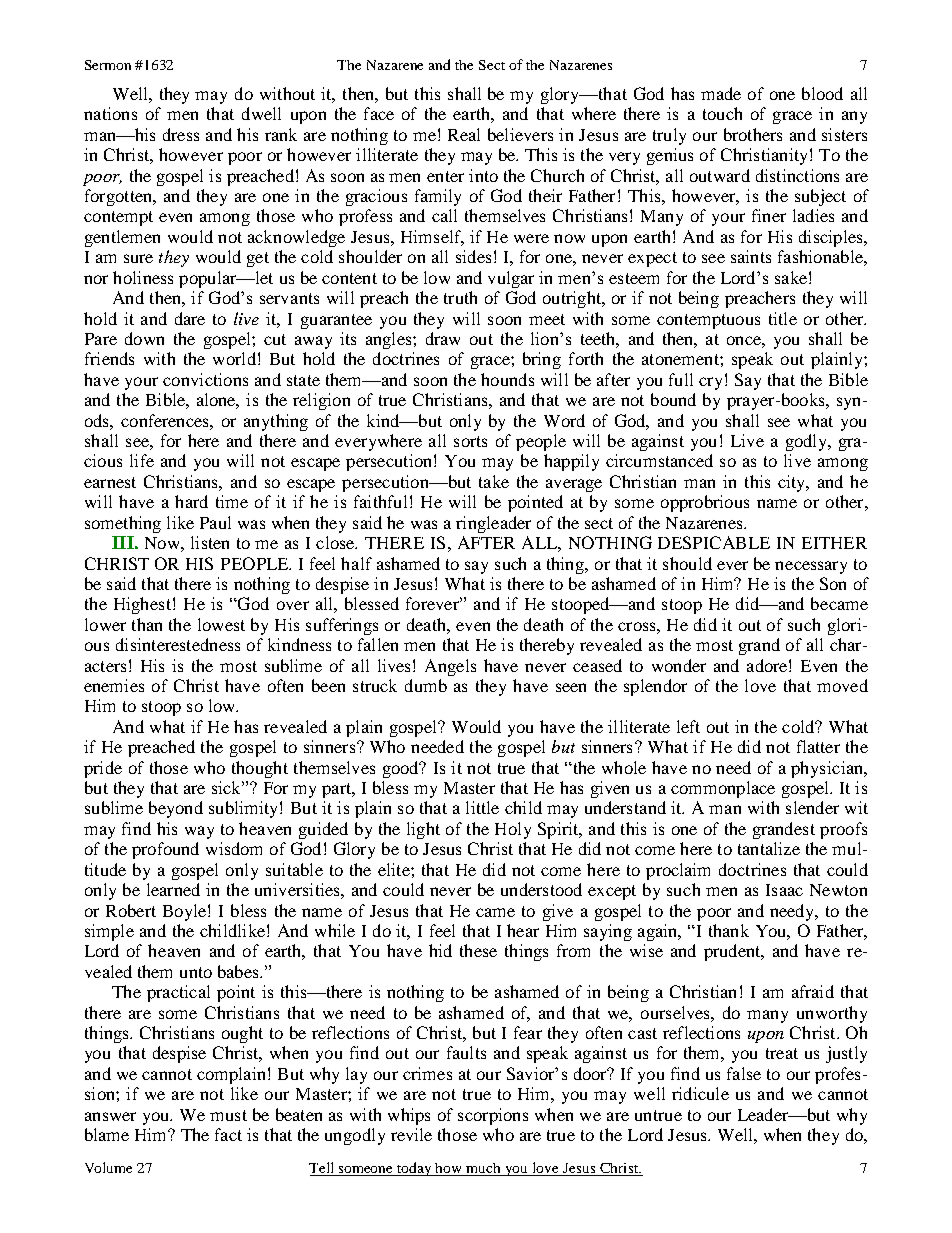  What do you see at coordinates (221, 624) in the image?
I see `lowest` at bounding box center [221, 624].
